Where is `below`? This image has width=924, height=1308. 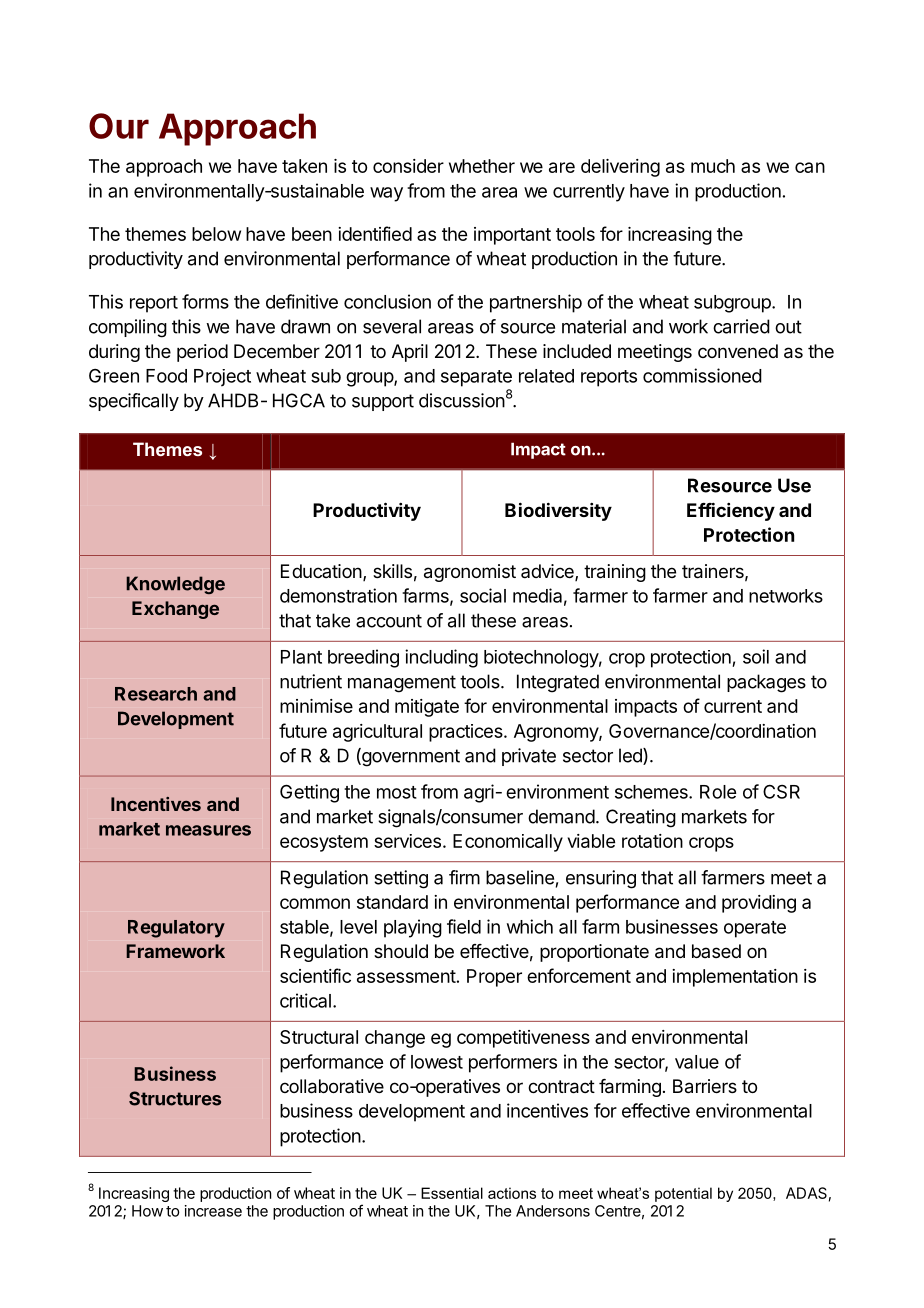
below is located at coordinates (216, 234).
